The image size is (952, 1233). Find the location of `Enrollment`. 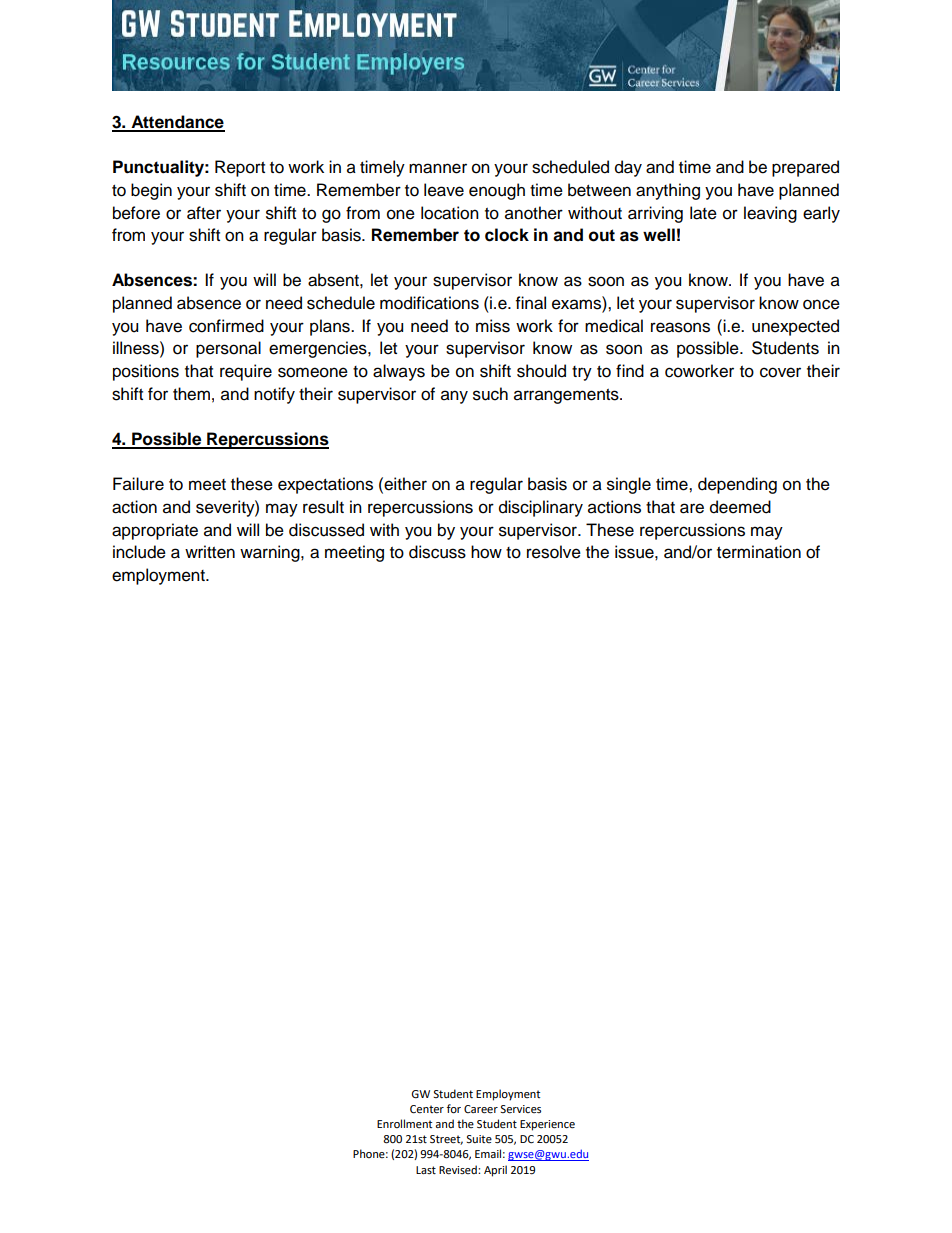

Enrollment is located at coordinates (404, 1123).
